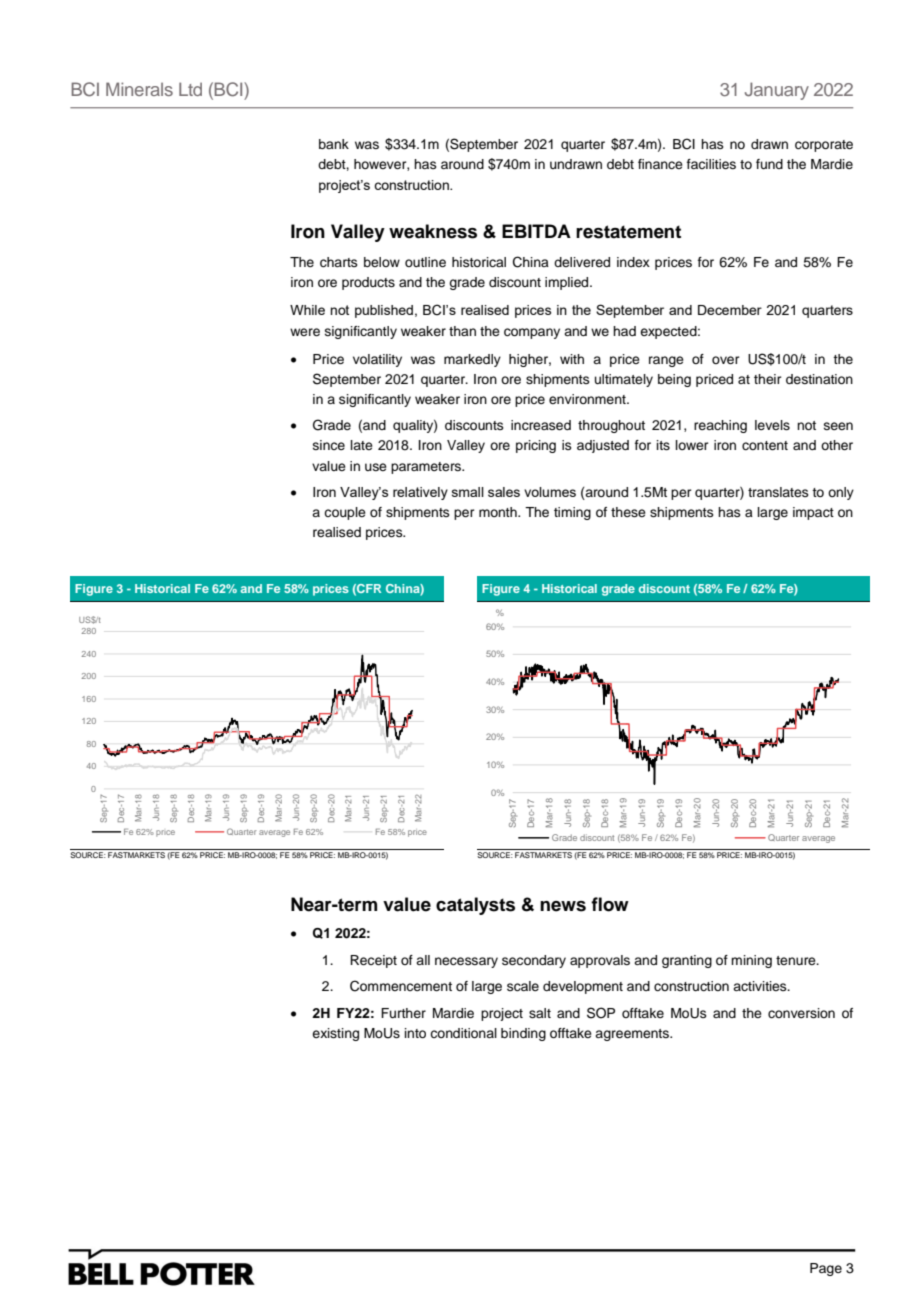 Image resolution: width=924 pixels, height=1307 pixels. I want to click on mining, so click(751, 961).
